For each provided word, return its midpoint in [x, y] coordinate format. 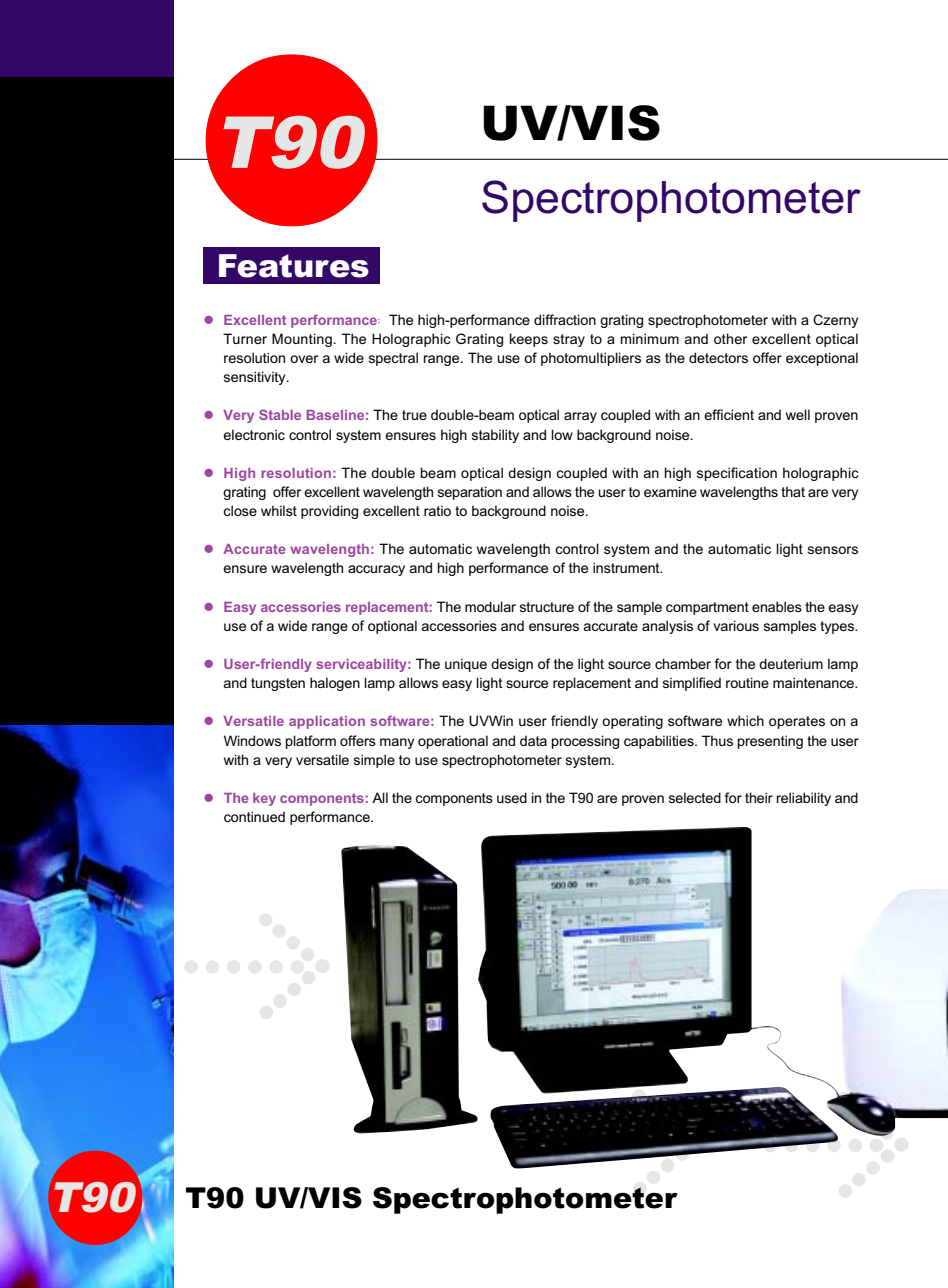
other [730, 338]
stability [495, 436]
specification [737, 474]
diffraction [565, 319]
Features [294, 266]
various [736, 625]
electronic [254, 434]
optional [392, 627]
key [264, 799]
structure [547, 607]
